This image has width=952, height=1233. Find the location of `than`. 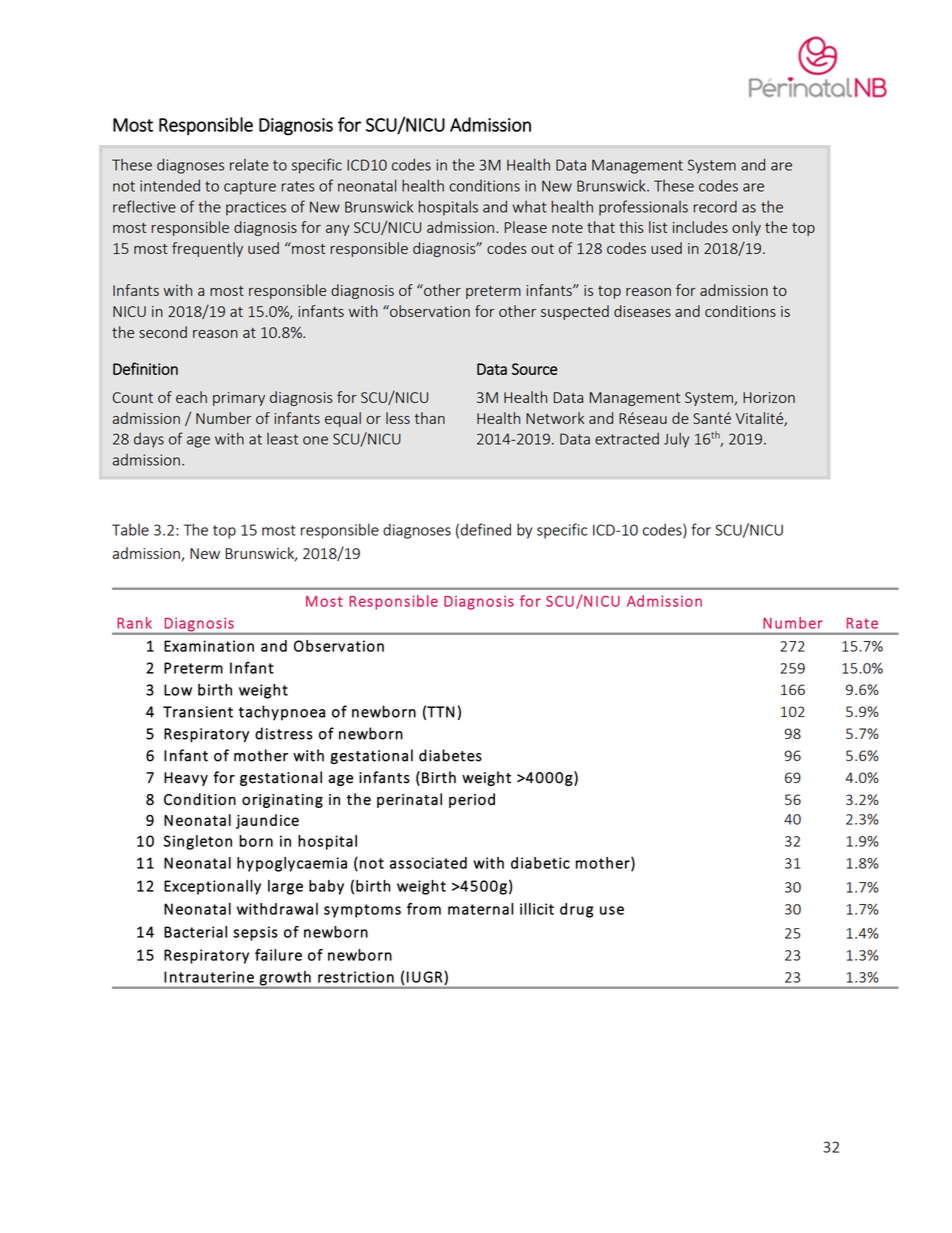

than is located at coordinates (429, 418).
